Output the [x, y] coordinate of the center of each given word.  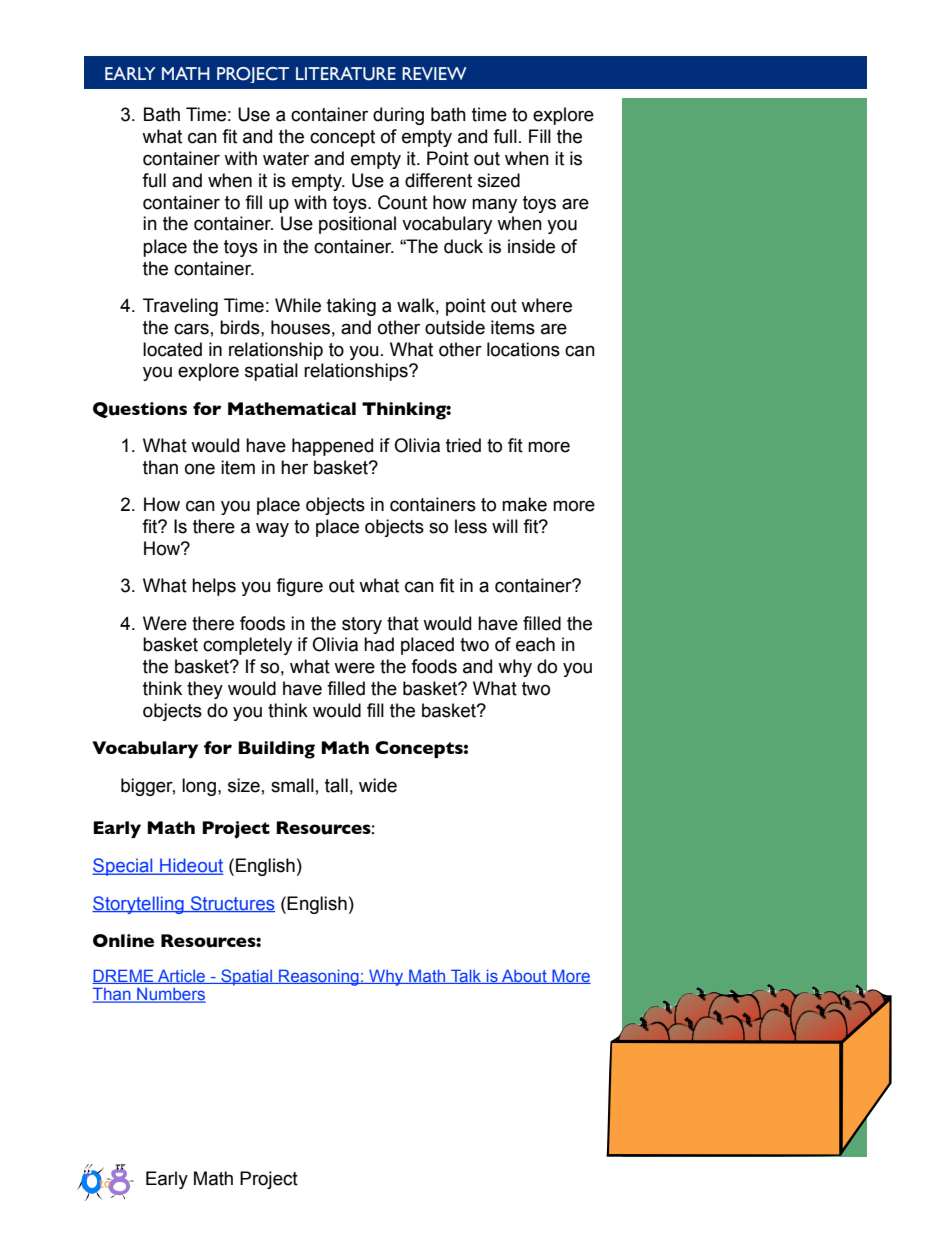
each [535, 644]
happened [332, 447]
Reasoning [319, 977]
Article [181, 976]
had [379, 644]
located [172, 349]
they [205, 690]
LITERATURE [346, 74]
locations [523, 349]
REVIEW [434, 73]
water [286, 159]
